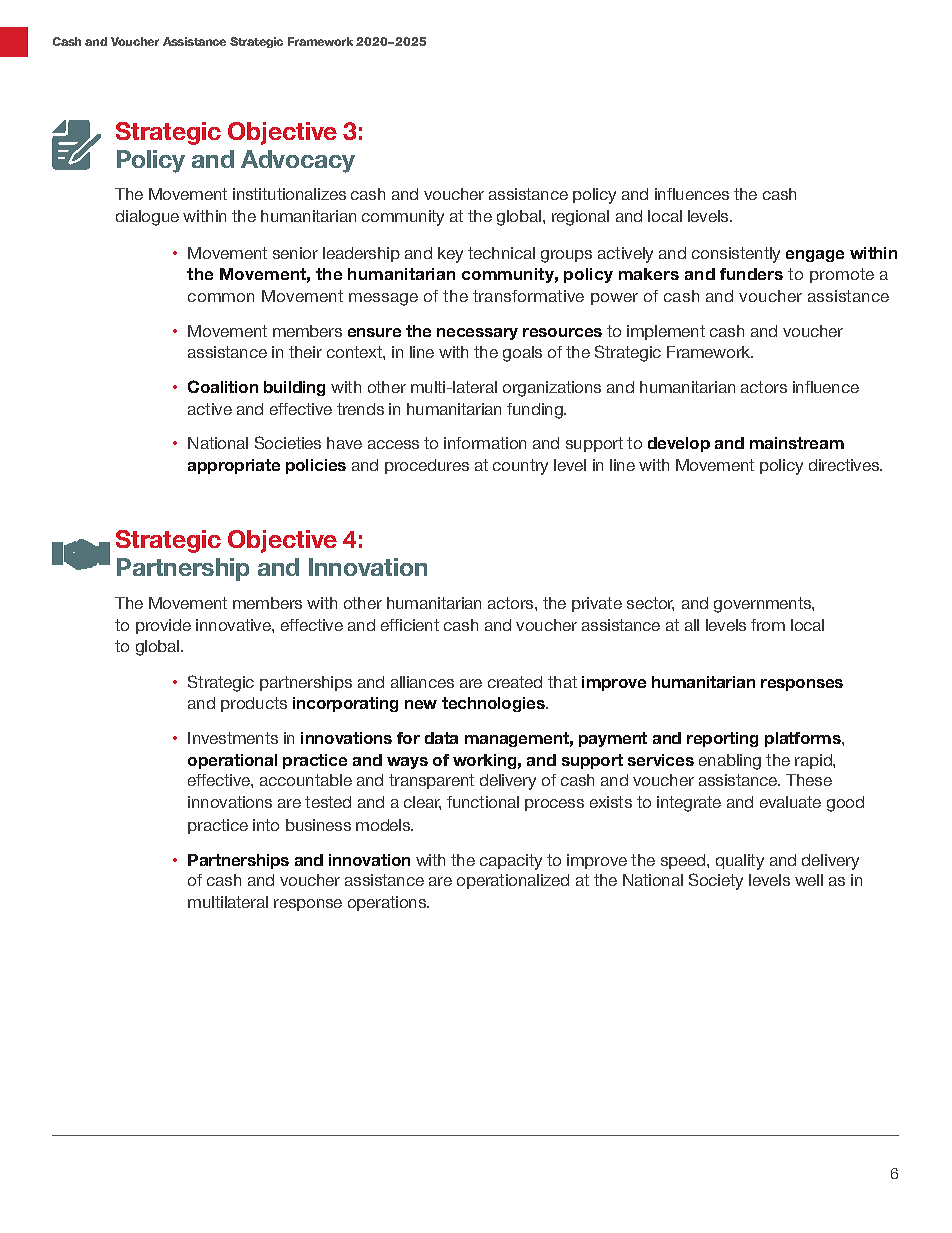 The width and height of the document is (952, 1233). I want to click on appropriate, so click(234, 466).
